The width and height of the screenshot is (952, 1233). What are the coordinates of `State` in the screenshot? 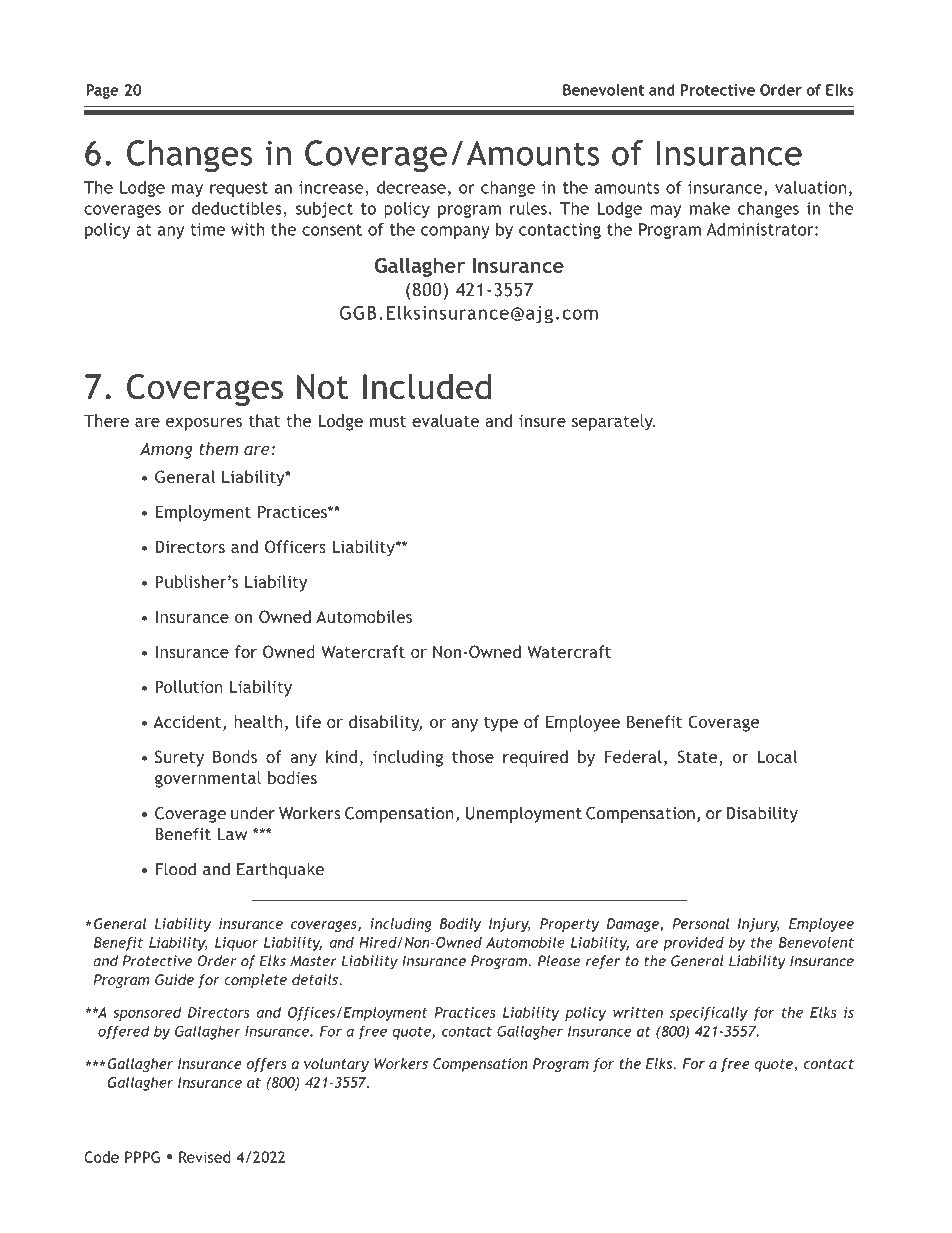 It's located at (698, 758).
